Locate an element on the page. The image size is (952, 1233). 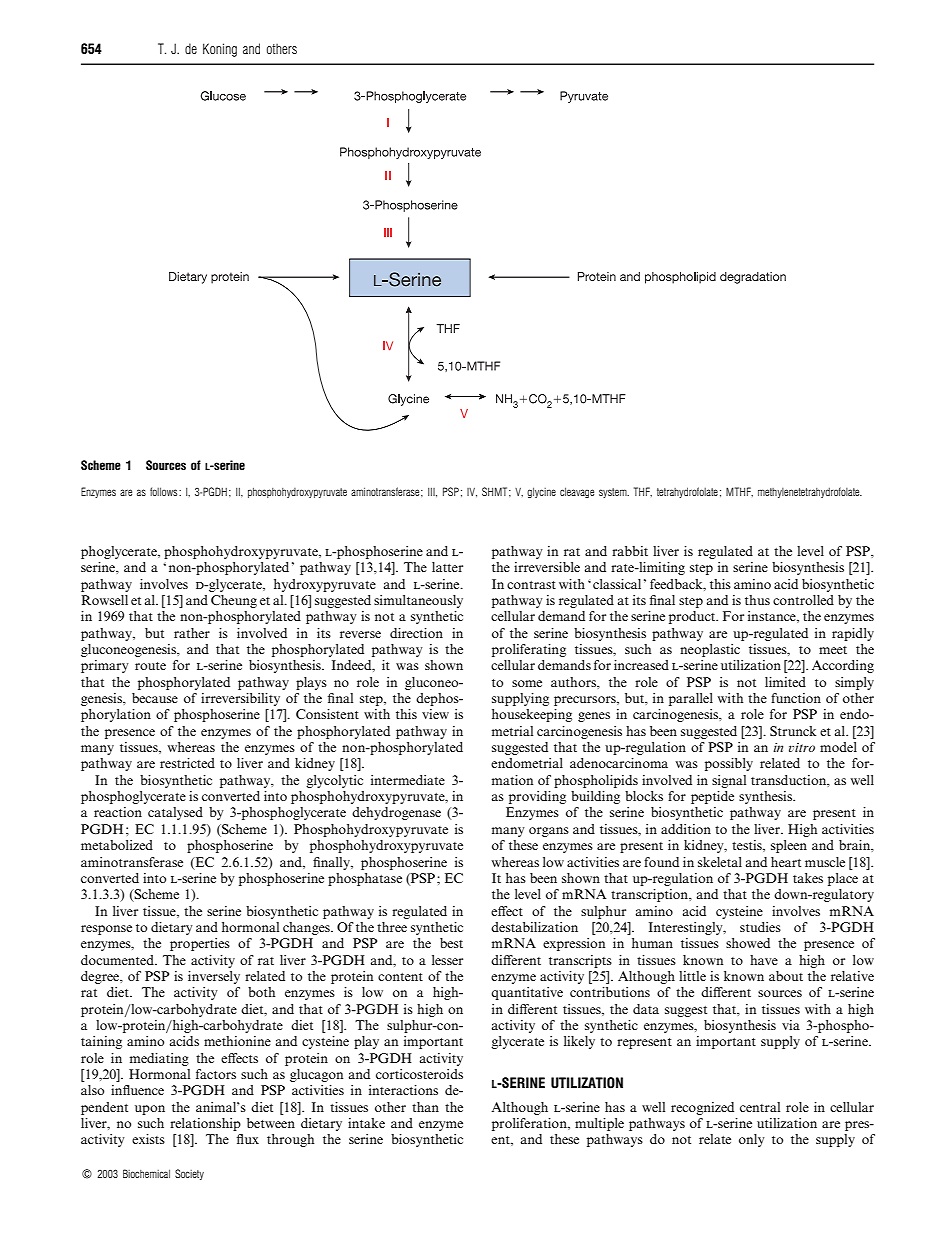
metabolized is located at coordinates (117, 845).
